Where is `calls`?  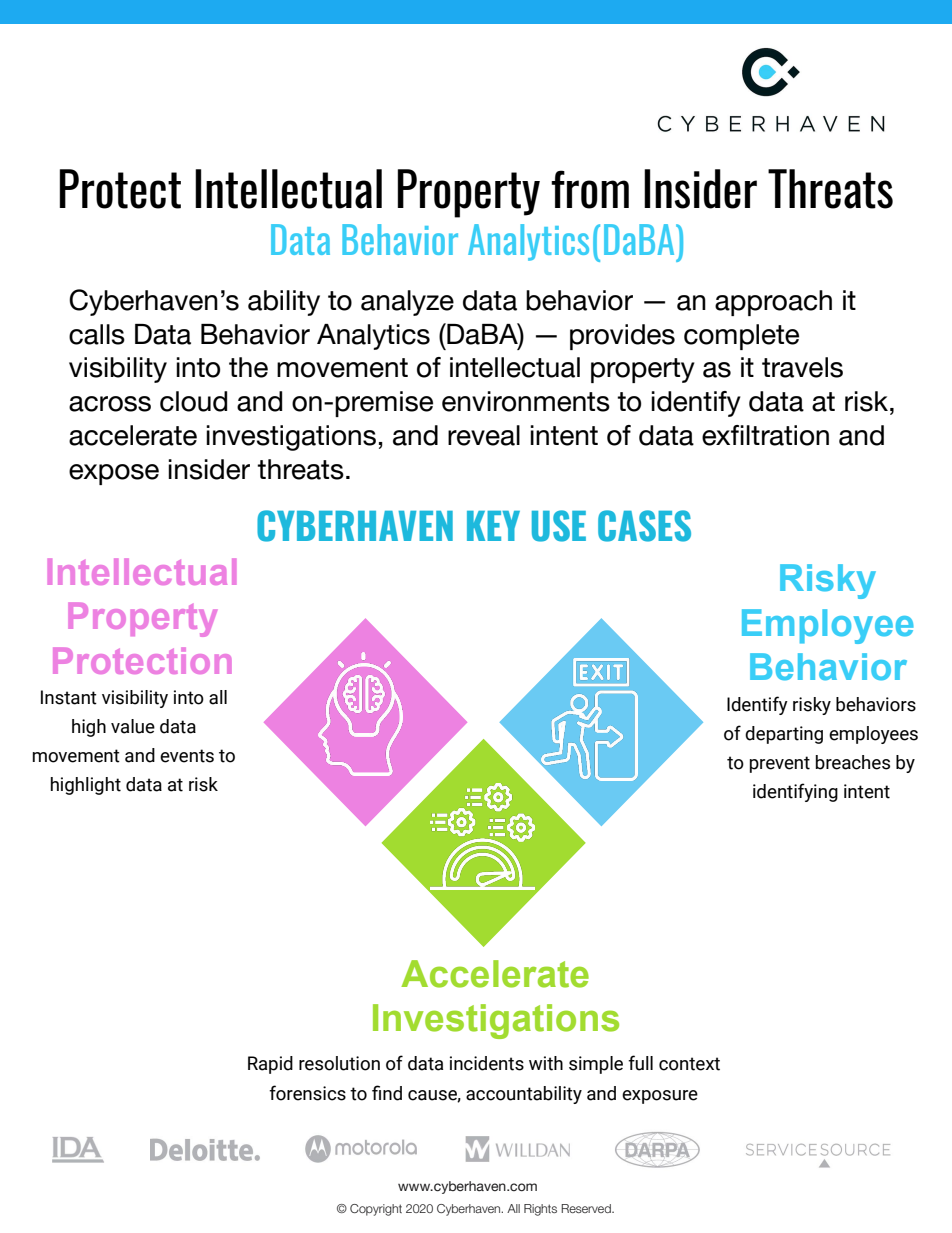 calls is located at coordinates (97, 334).
